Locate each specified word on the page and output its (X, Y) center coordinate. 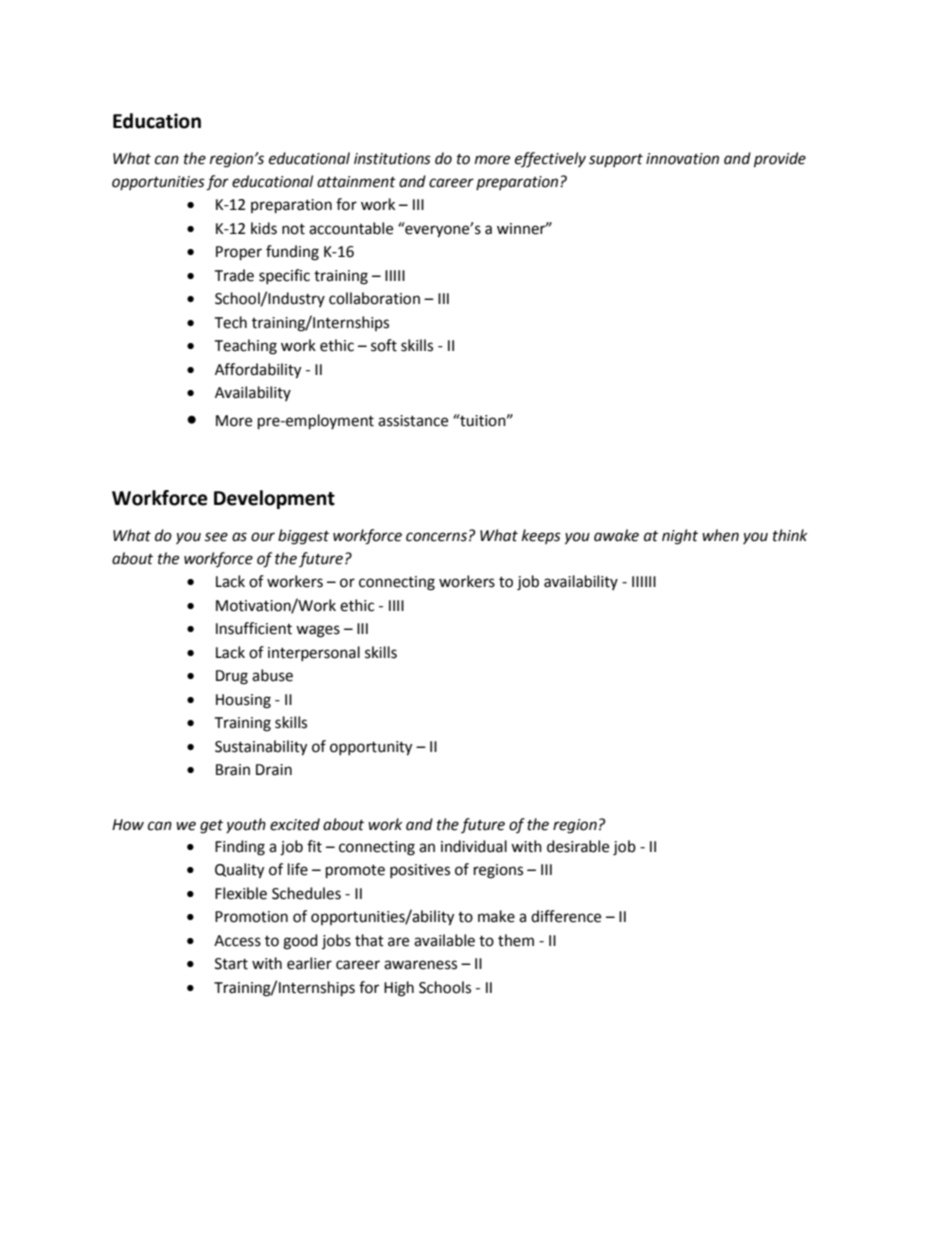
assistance (413, 421)
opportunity (371, 748)
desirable (578, 846)
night (680, 537)
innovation (682, 159)
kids (264, 228)
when (720, 535)
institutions (392, 159)
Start (231, 964)
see (216, 537)
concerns (436, 537)
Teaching (245, 347)
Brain (233, 770)
